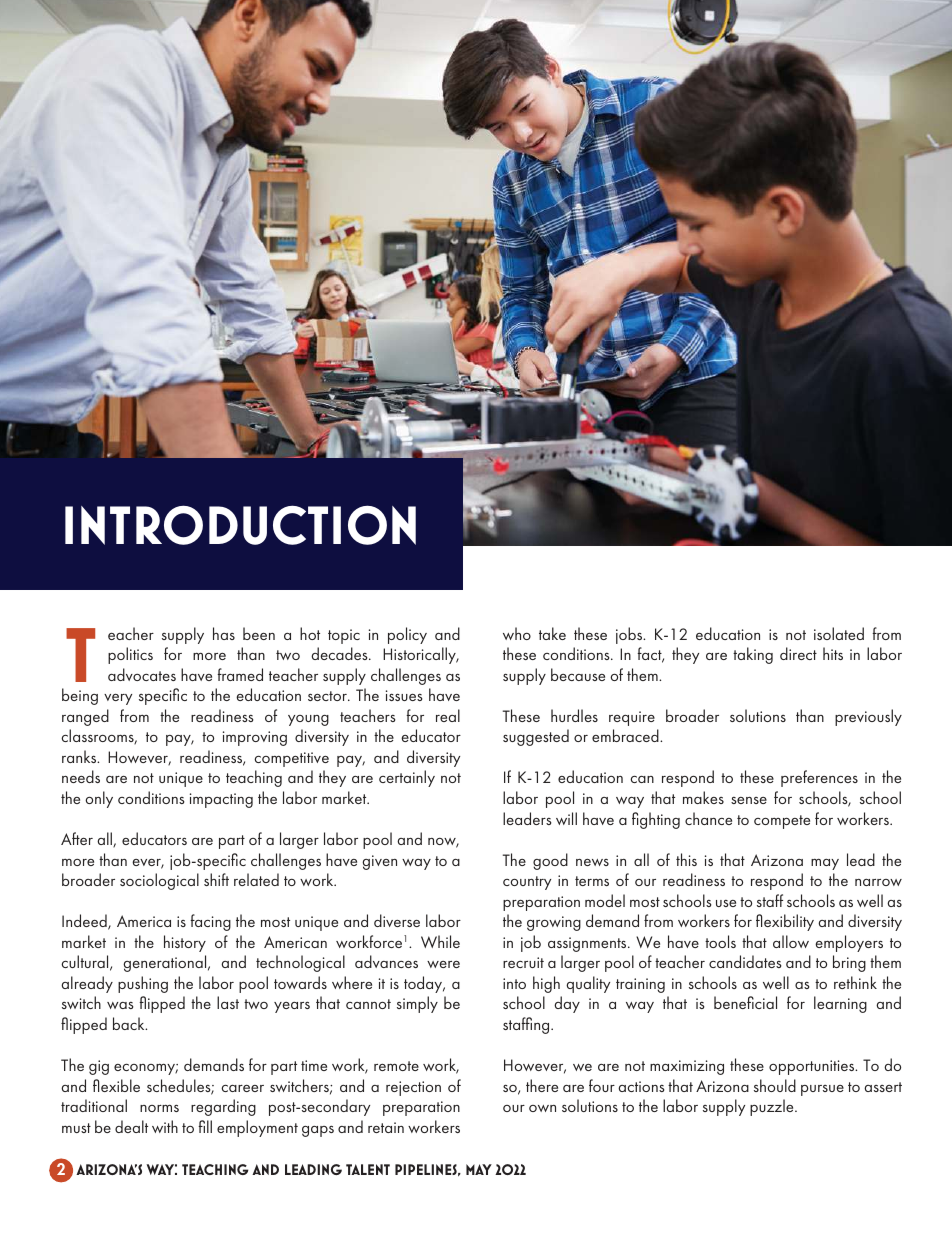 Image resolution: width=952 pixels, height=1233 pixels. Describe the element at coordinates (782, 822) in the document. I see `compete` at that location.
